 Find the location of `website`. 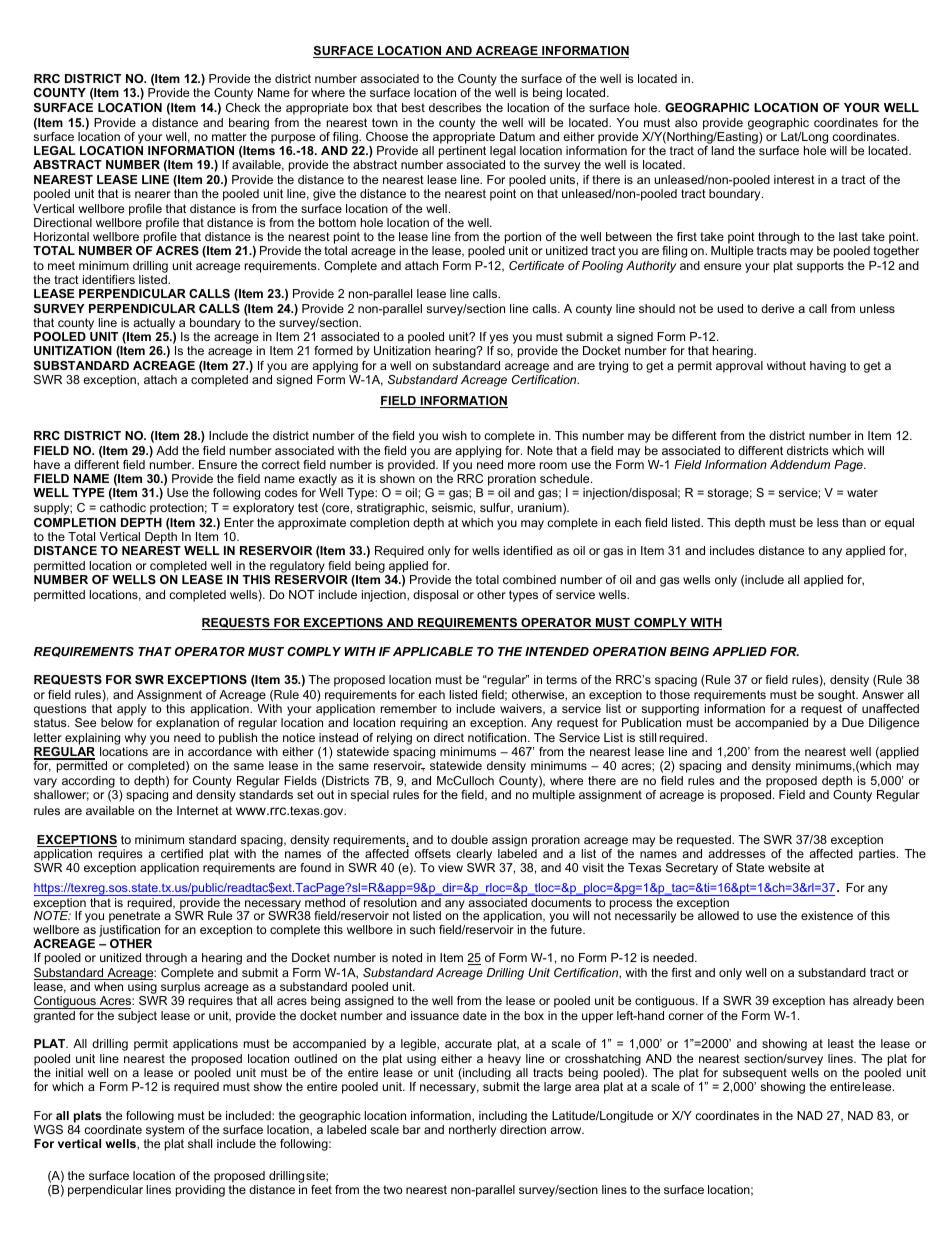

website is located at coordinates (789, 867).
